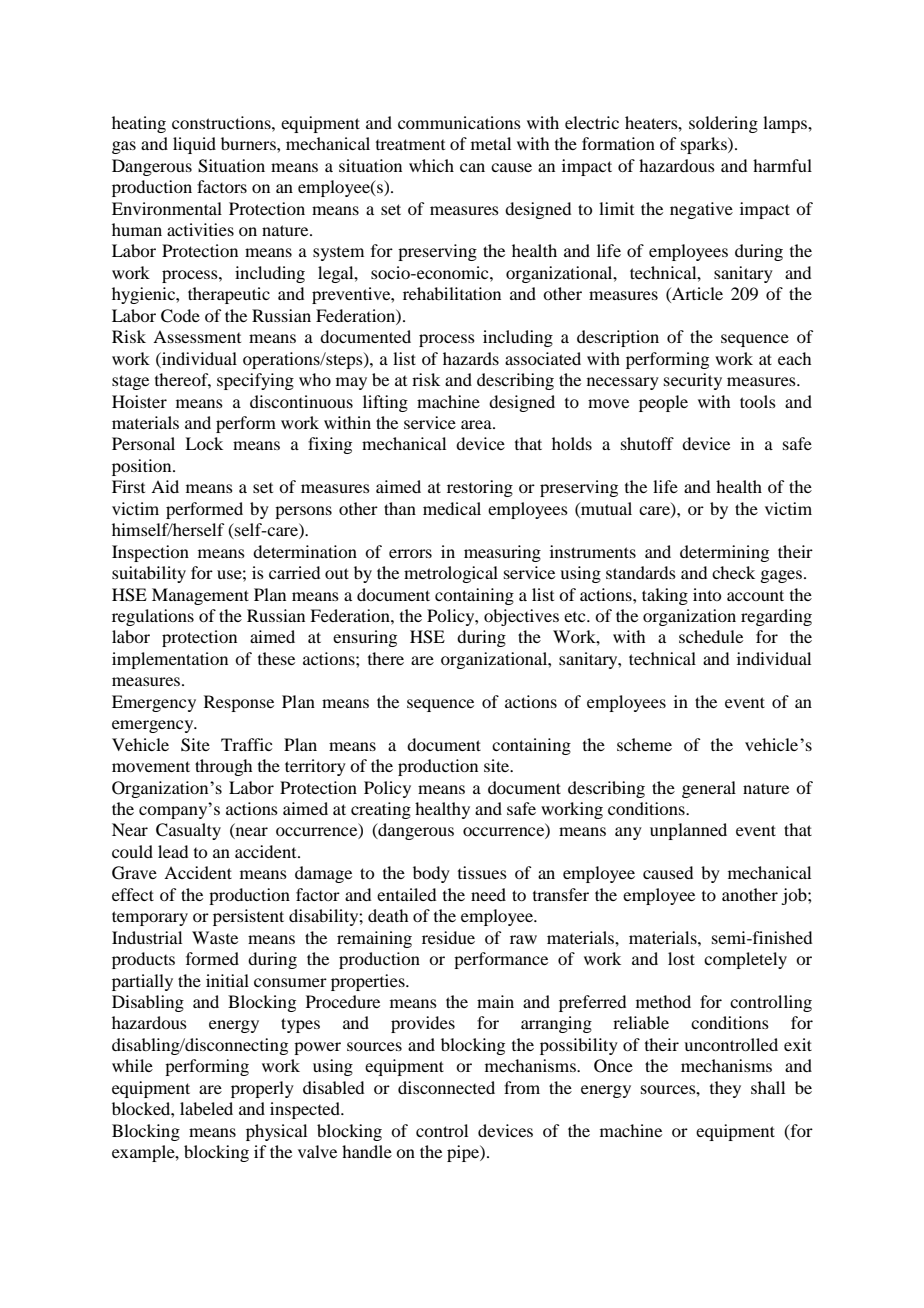  Describe the element at coordinates (381, 810) in the image. I see `creating` at that location.
